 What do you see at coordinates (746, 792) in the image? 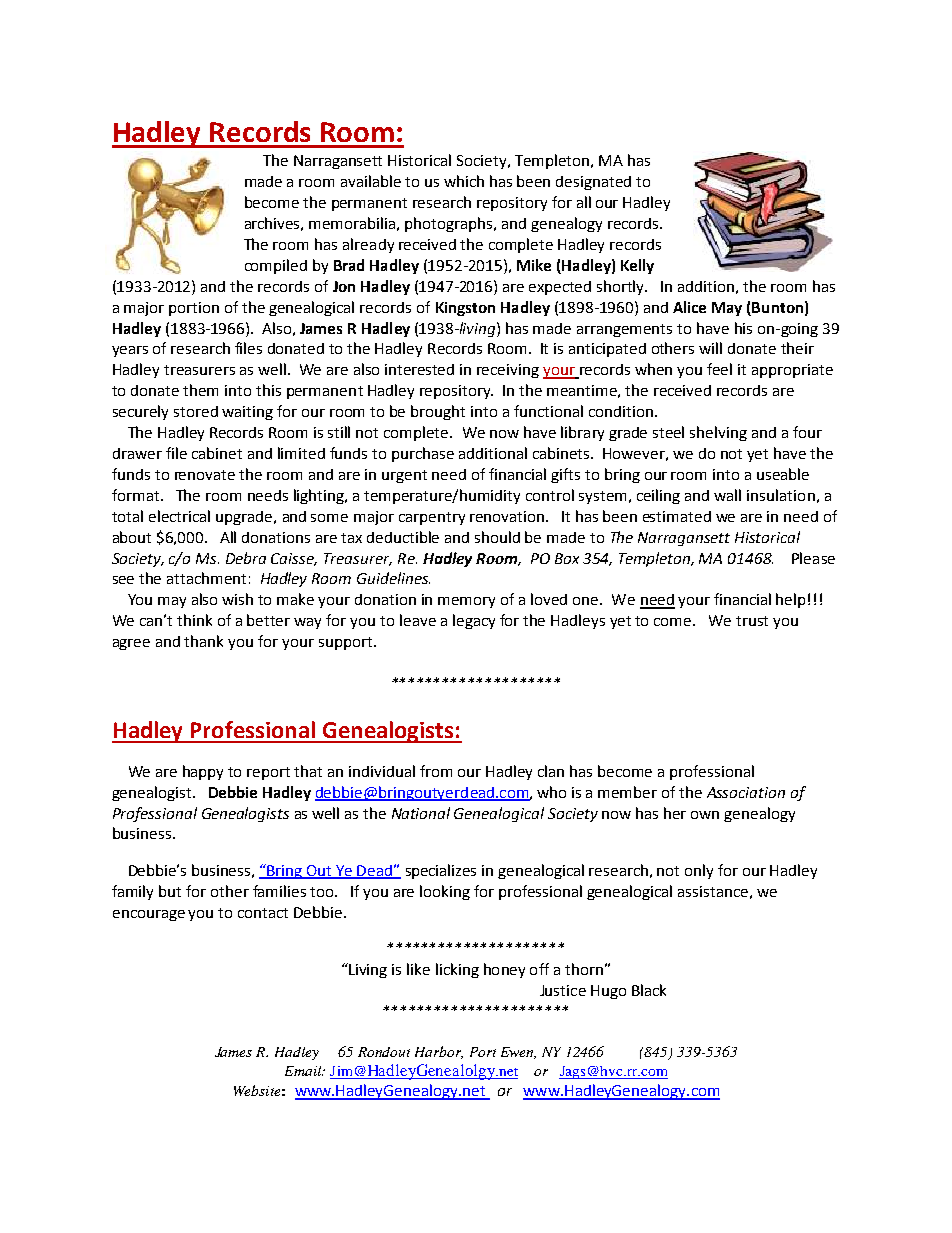
I see `Association` at bounding box center [746, 792].
